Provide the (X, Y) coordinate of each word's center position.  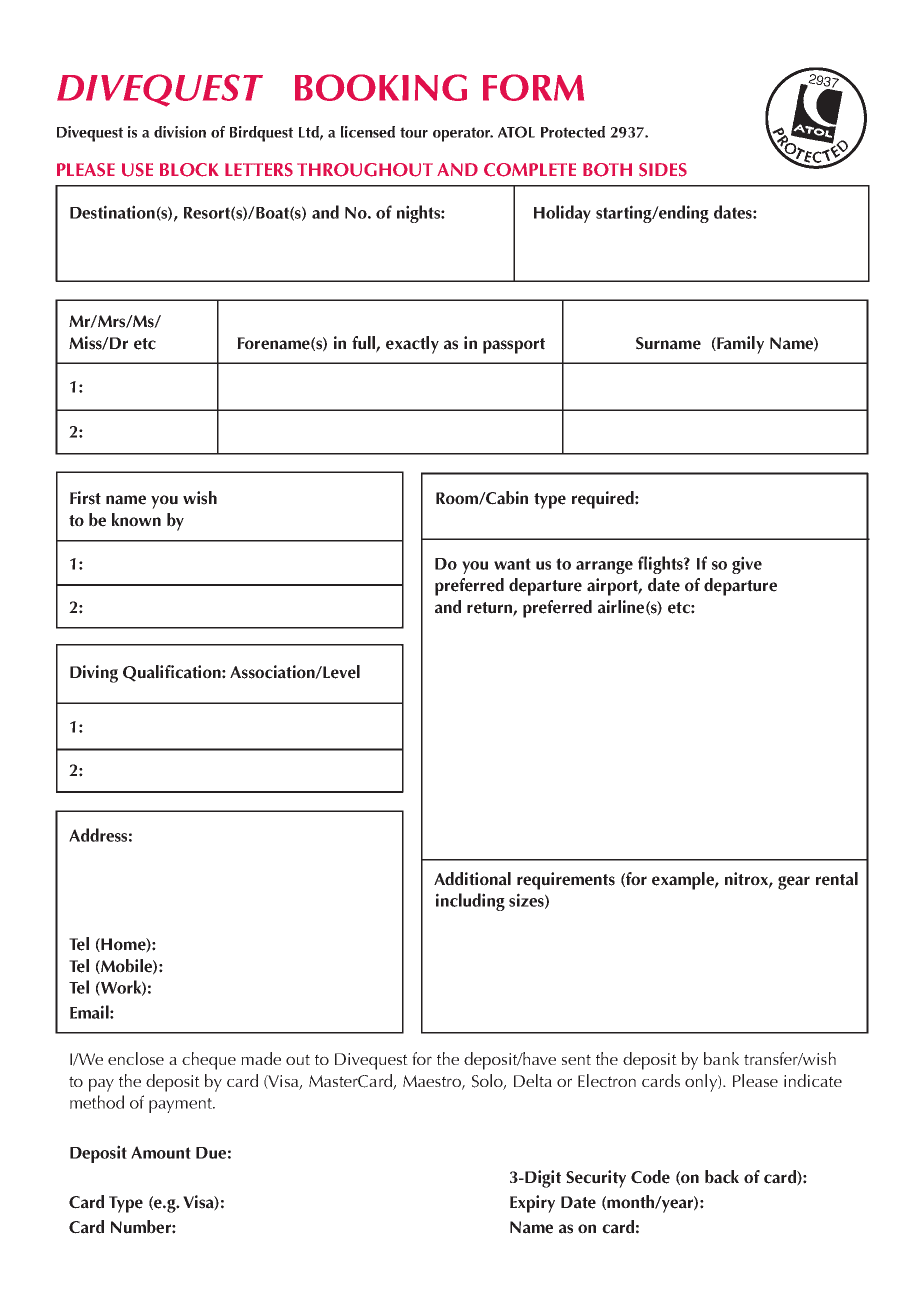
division (180, 132)
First (85, 498)
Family (739, 345)
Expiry (532, 1204)
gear (794, 883)
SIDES (663, 170)
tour (414, 132)
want (512, 564)
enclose (136, 1058)
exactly (412, 345)
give (747, 565)
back (722, 1177)
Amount (161, 1152)
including (470, 902)
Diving (94, 674)
